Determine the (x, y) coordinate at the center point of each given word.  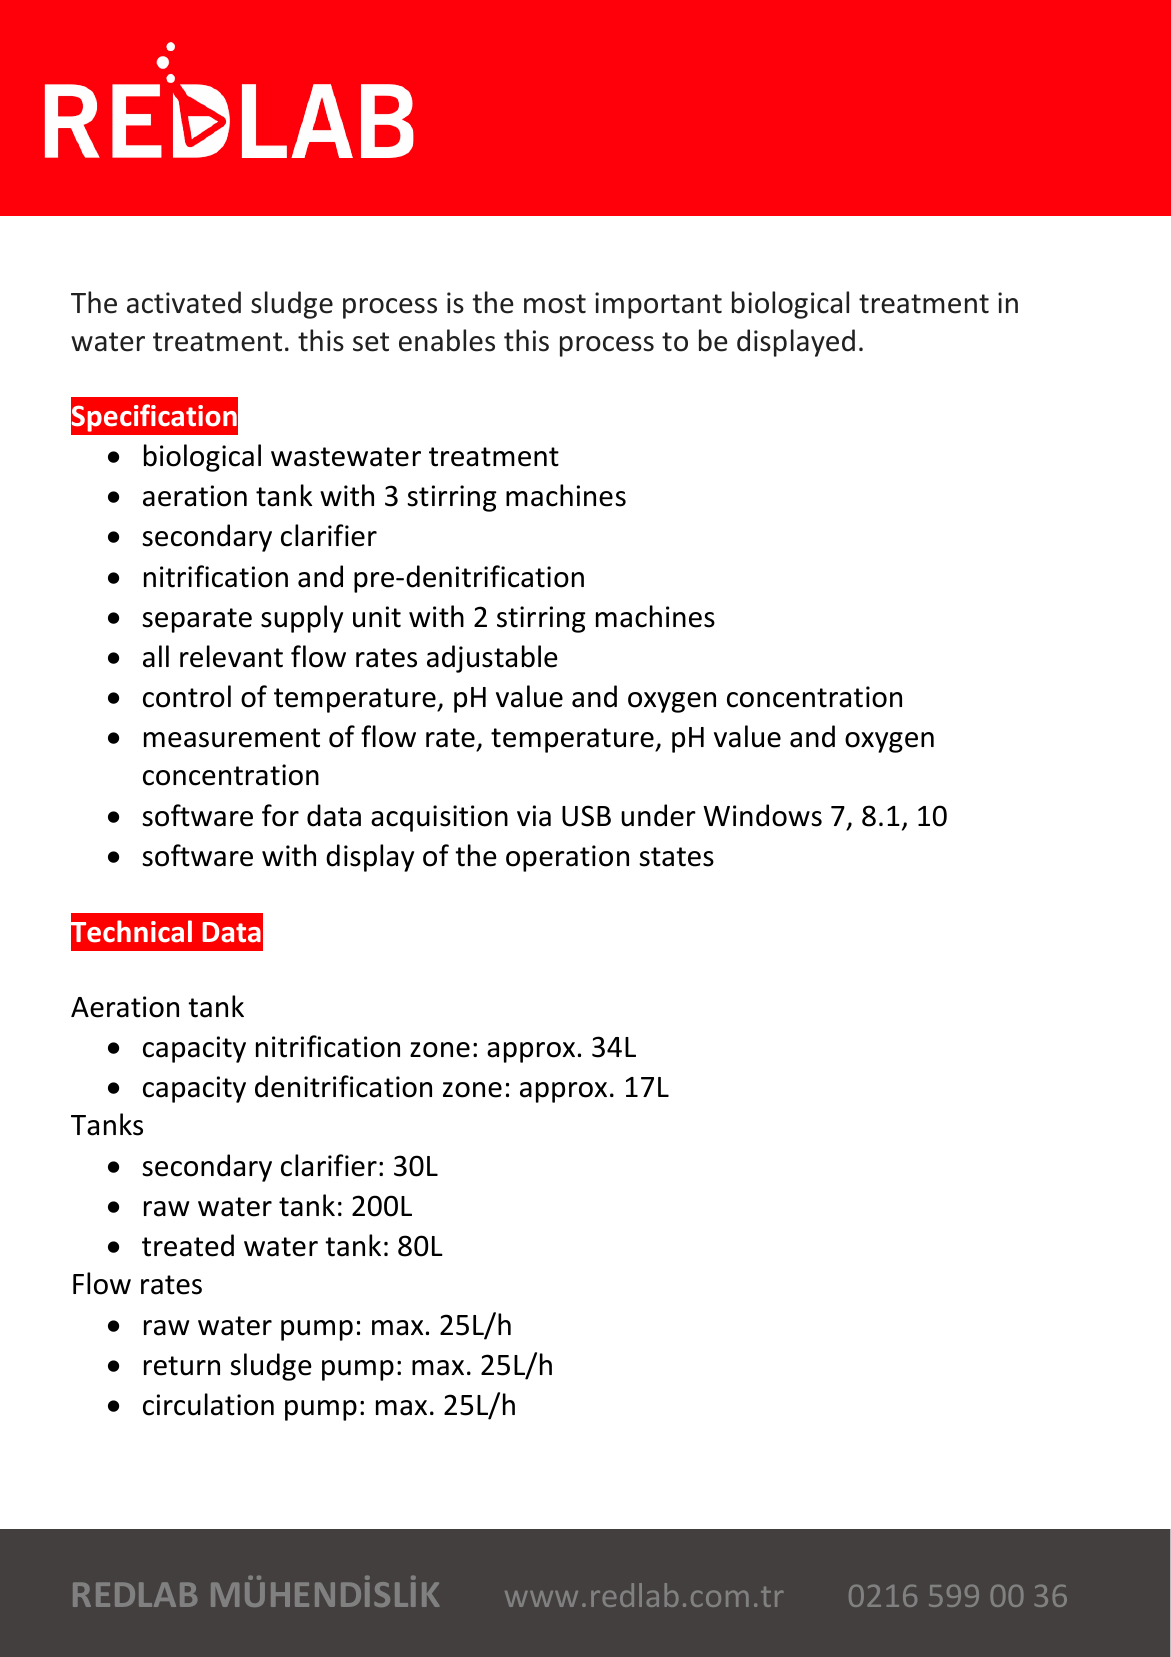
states (676, 857)
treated (188, 1245)
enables (447, 340)
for (280, 815)
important (658, 305)
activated (184, 302)
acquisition (439, 818)
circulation (208, 1404)
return (182, 1366)
